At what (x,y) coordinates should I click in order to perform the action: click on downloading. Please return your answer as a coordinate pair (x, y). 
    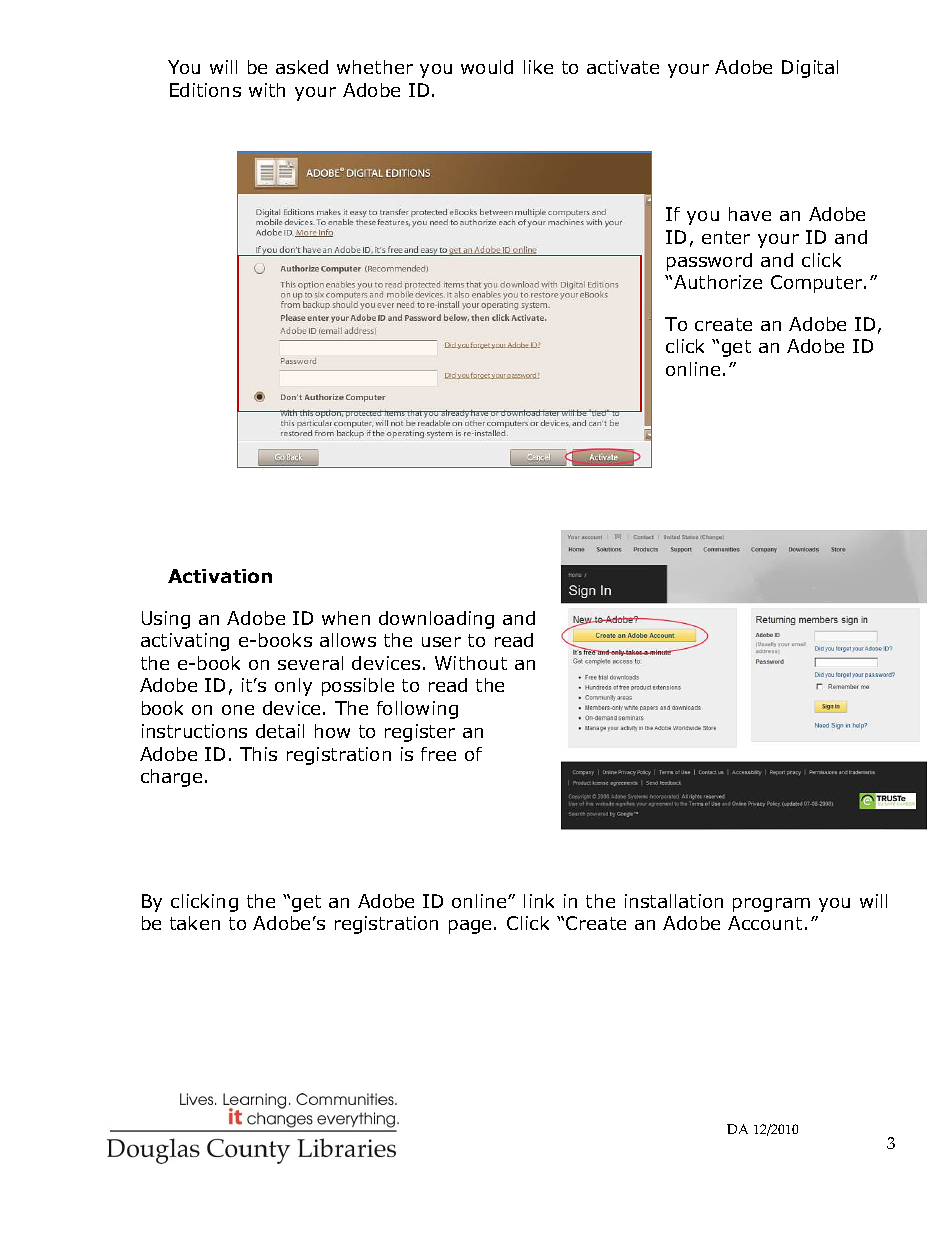
    Looking at the image, I should click on (436, 620).
